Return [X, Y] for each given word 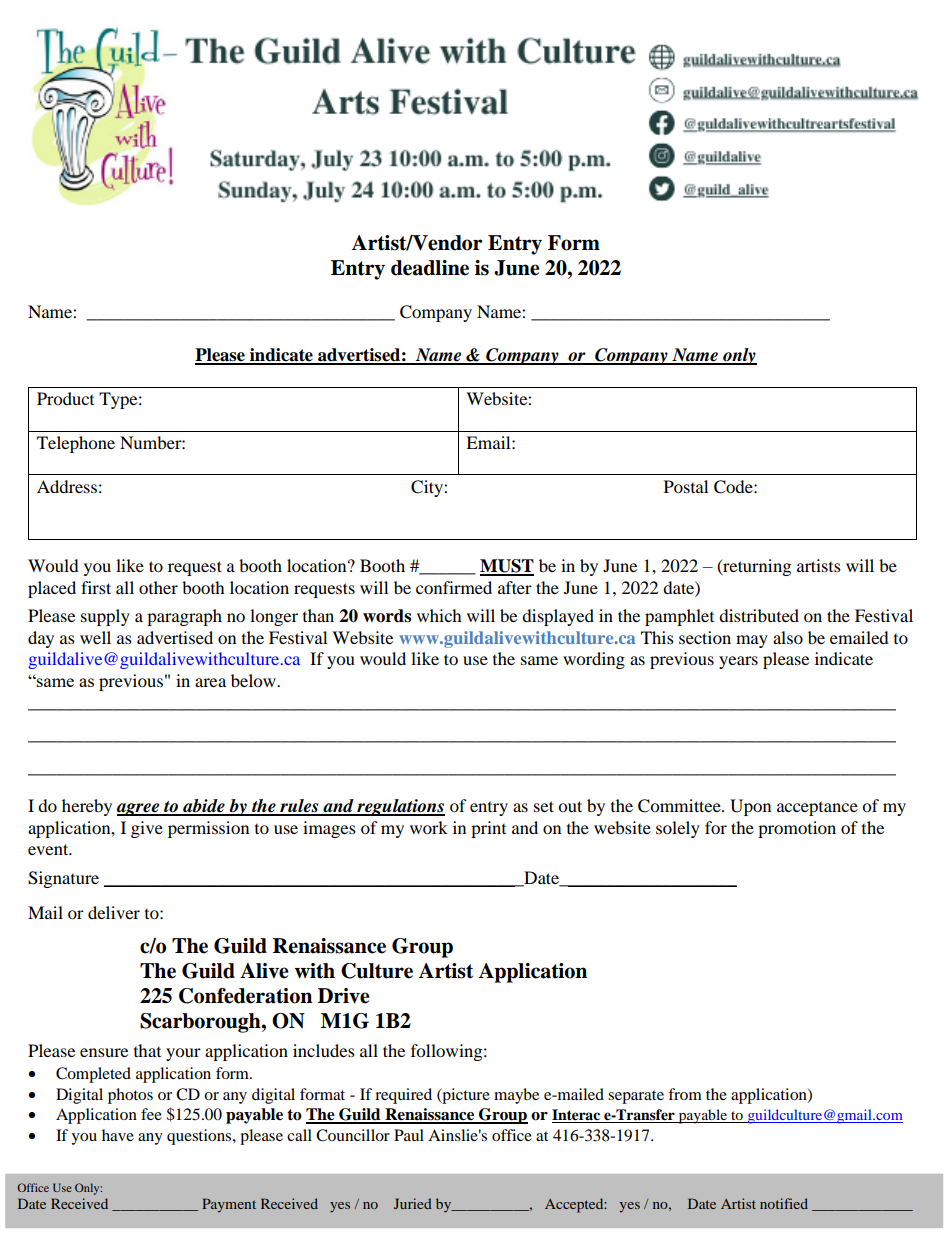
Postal [686, 486]
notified [784, 1203]
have [118, 1135]
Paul [409, 1135]
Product [65, 398]
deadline [430, 268]
